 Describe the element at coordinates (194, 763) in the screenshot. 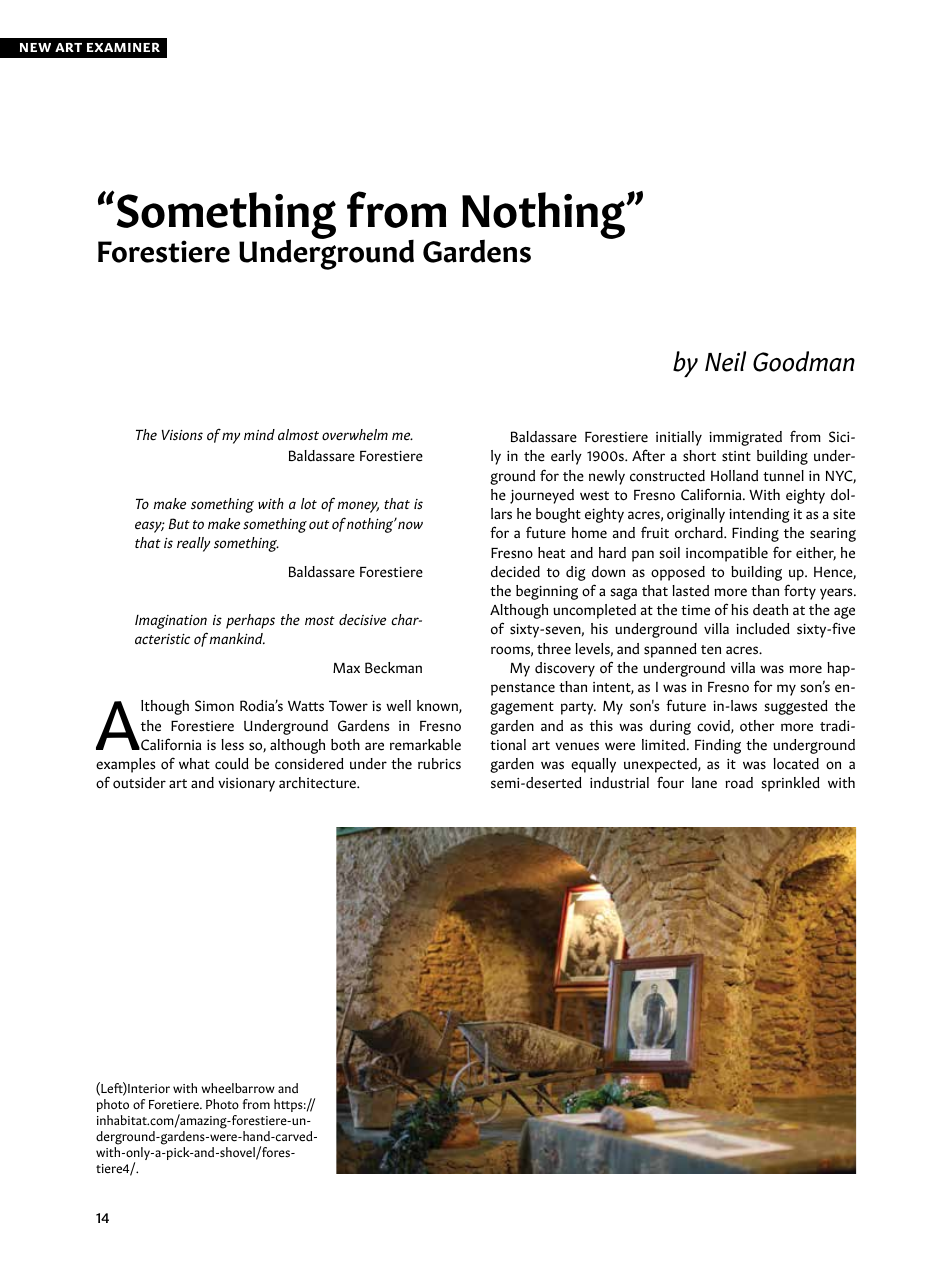

I see `what` at that location.
